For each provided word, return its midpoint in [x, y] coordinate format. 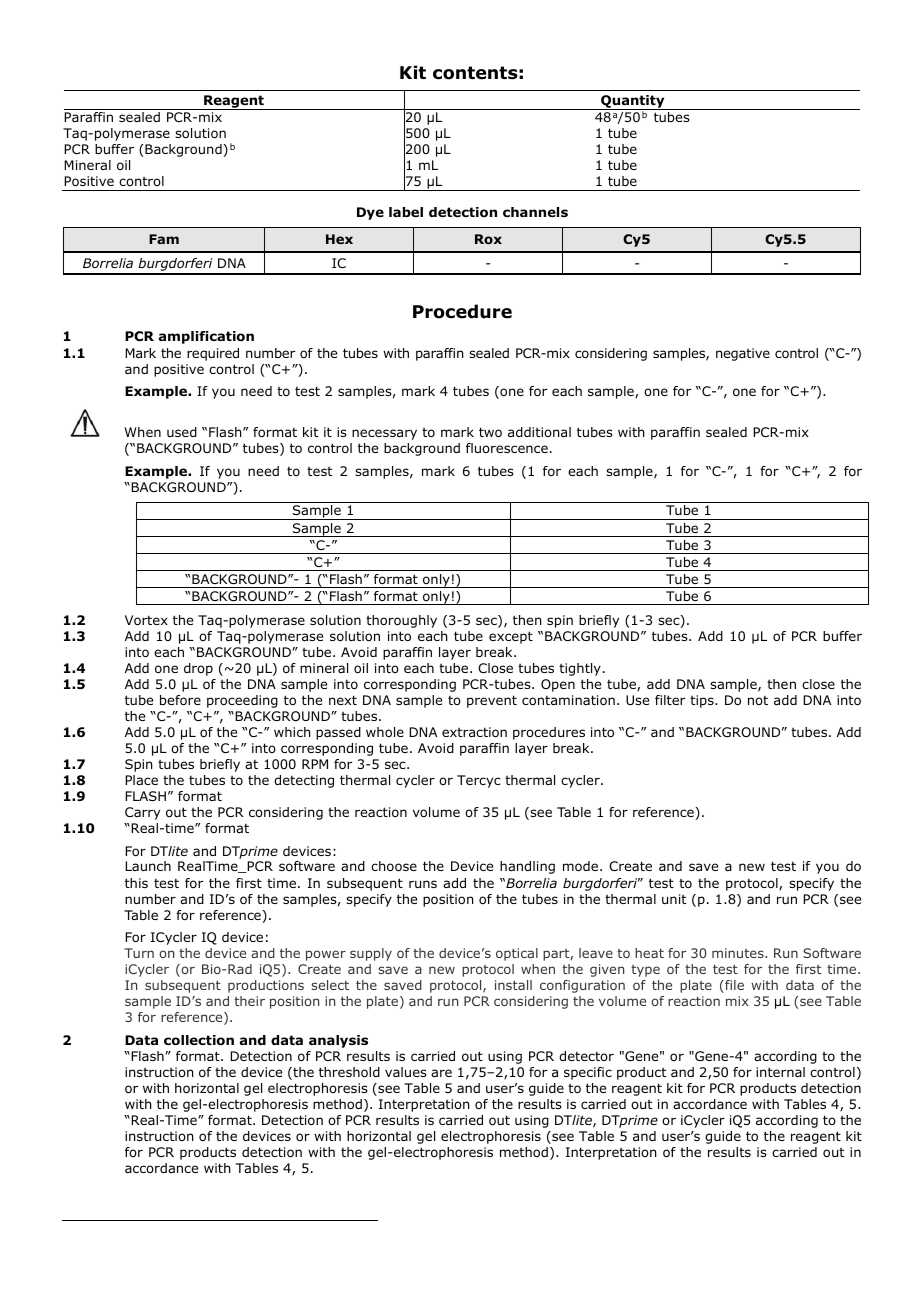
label [406, 212]
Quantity [633, 102]
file [733, 986]
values [406, 1072]
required [213, 354]
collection [199, 1040]
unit [674, 899]
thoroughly [401, 621]
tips [703, 701]
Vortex [146, 620]
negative [743, 354]
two [490, 432]
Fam [164, 239]
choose [394, 866]
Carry [142, 813]
